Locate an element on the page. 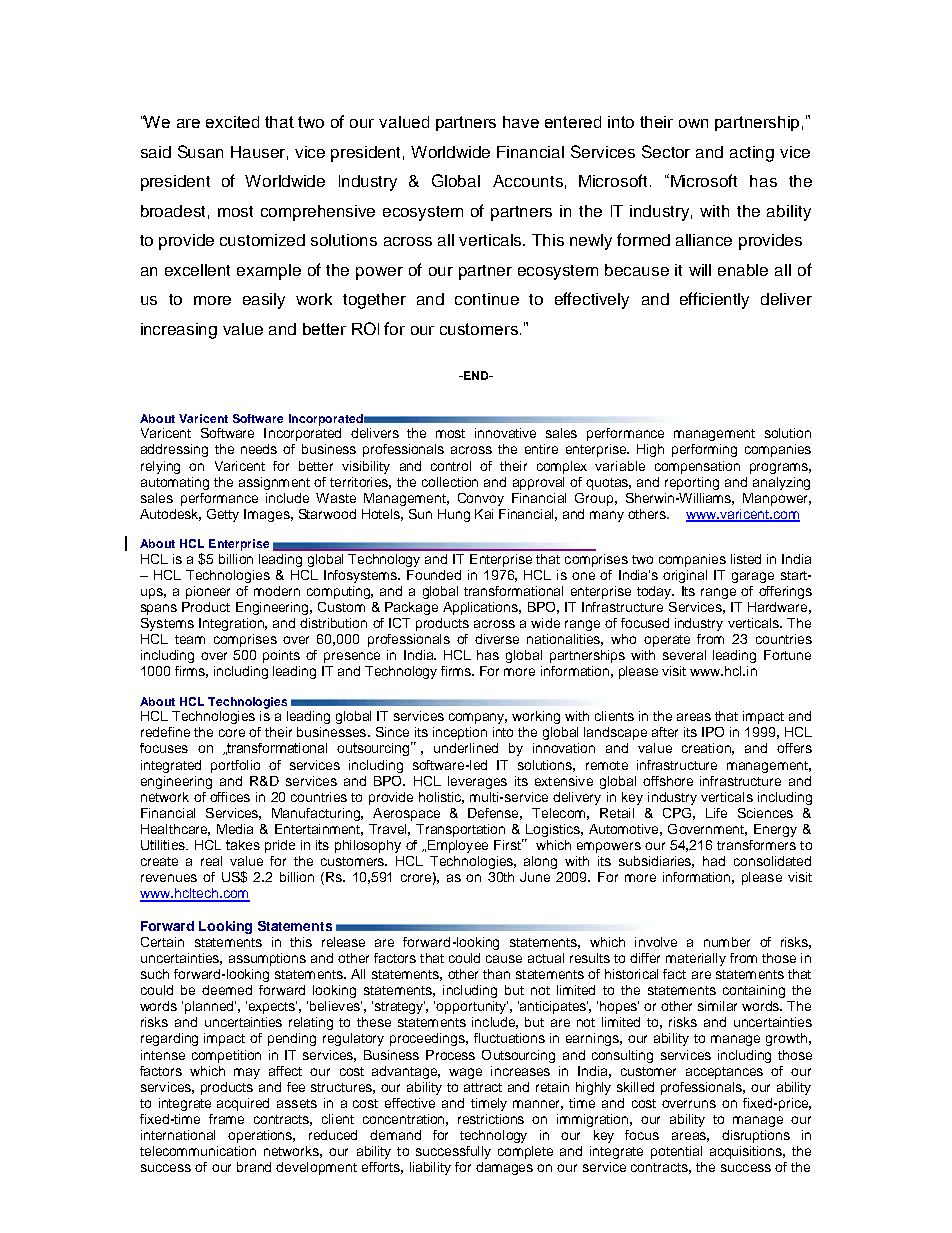 This page has width=952, height=1233. restrictions is located at coordinates (491, 1119).
